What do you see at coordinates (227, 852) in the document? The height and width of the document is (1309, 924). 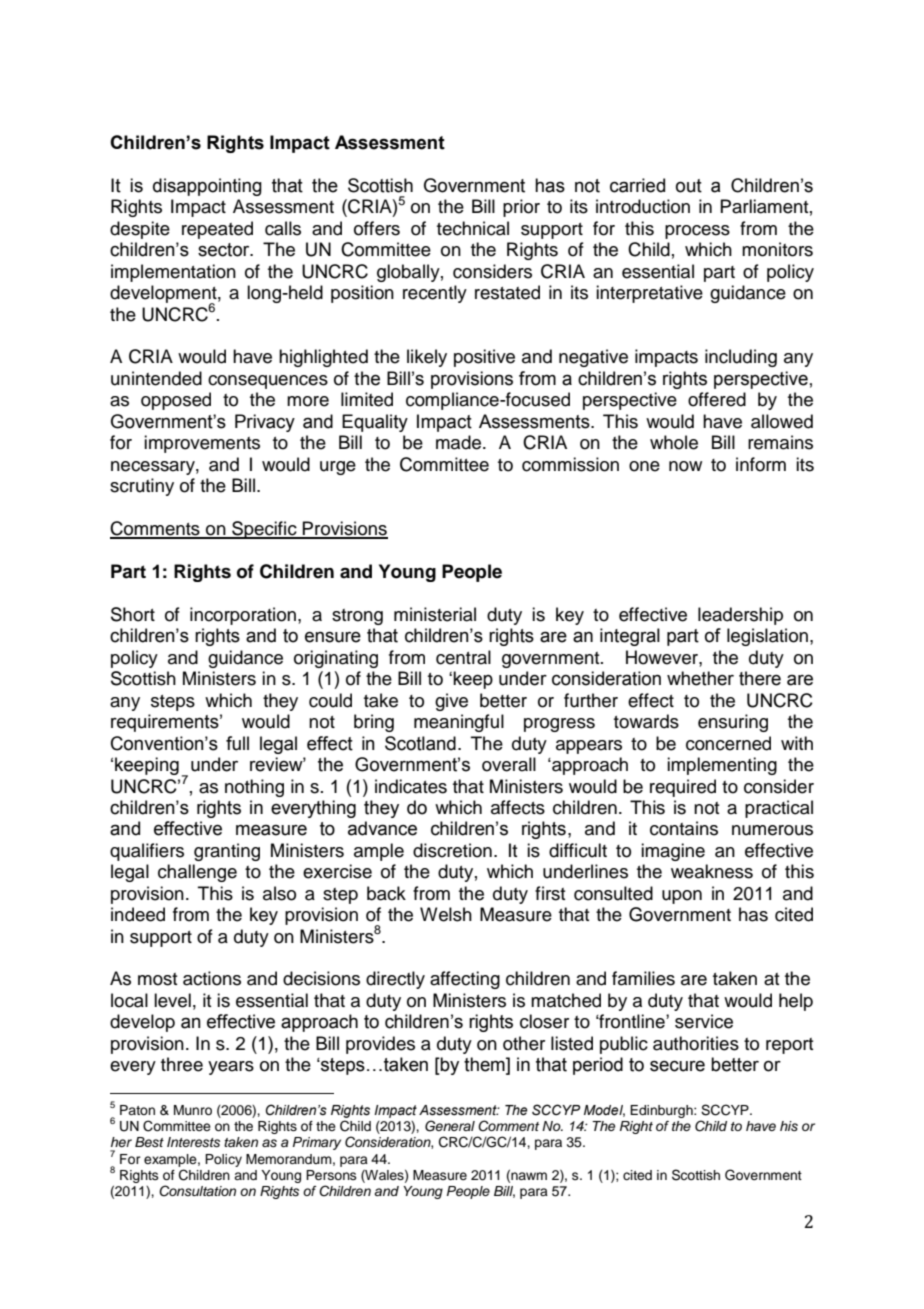 I see `granting` at bounding box center [227, 852].
